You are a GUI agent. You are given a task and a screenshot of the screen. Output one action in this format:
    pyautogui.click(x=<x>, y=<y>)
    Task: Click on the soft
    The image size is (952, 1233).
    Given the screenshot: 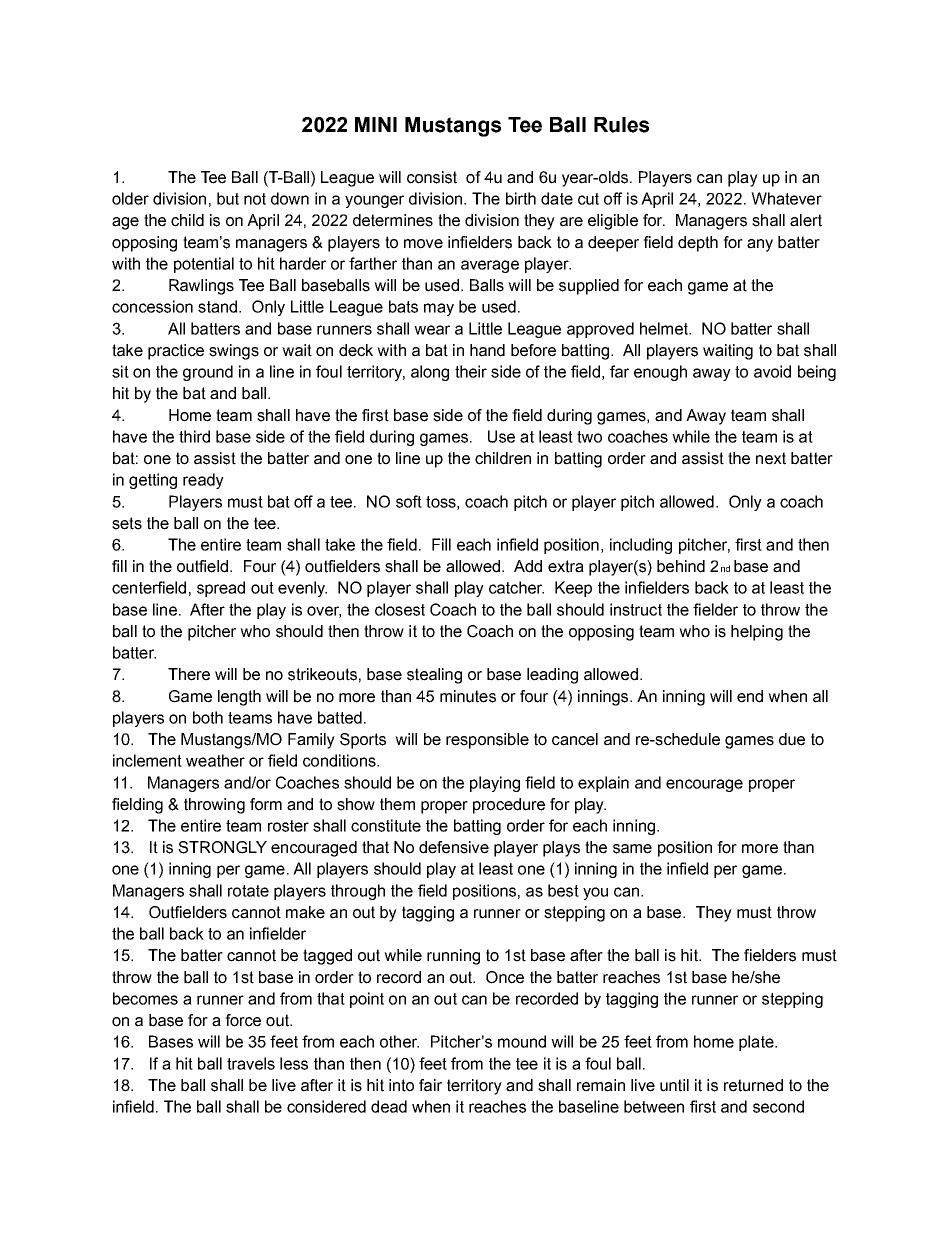 What is the action you would take?
    pyautogui.click(x=409, y=501)
